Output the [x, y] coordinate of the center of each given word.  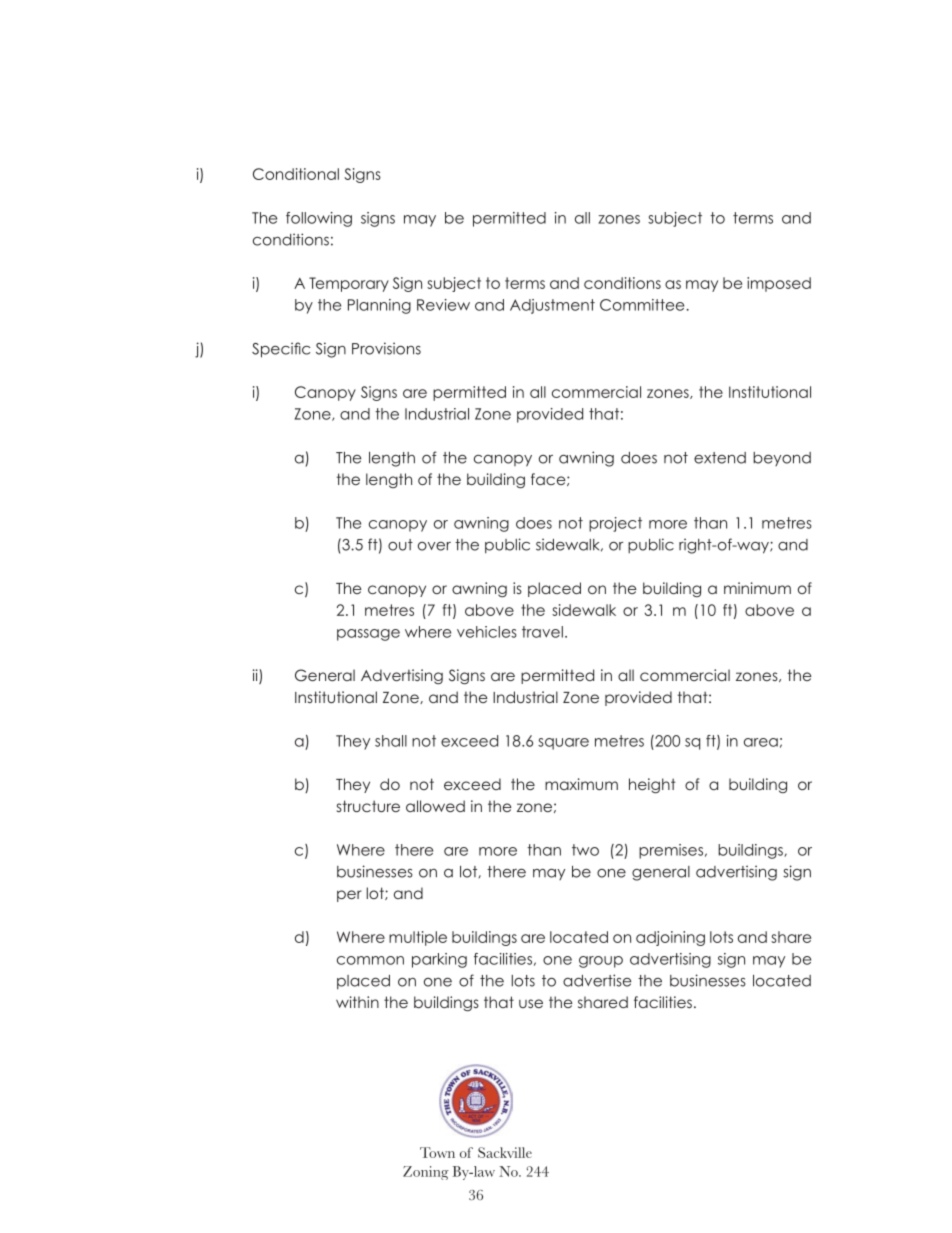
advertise [597, 980]
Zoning [426, 1173]
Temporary [349, 284]
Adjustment [552, 306]
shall [391, 741]
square [563, 744]
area [761, 742]
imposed [779, 284]
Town [437, 1152]
